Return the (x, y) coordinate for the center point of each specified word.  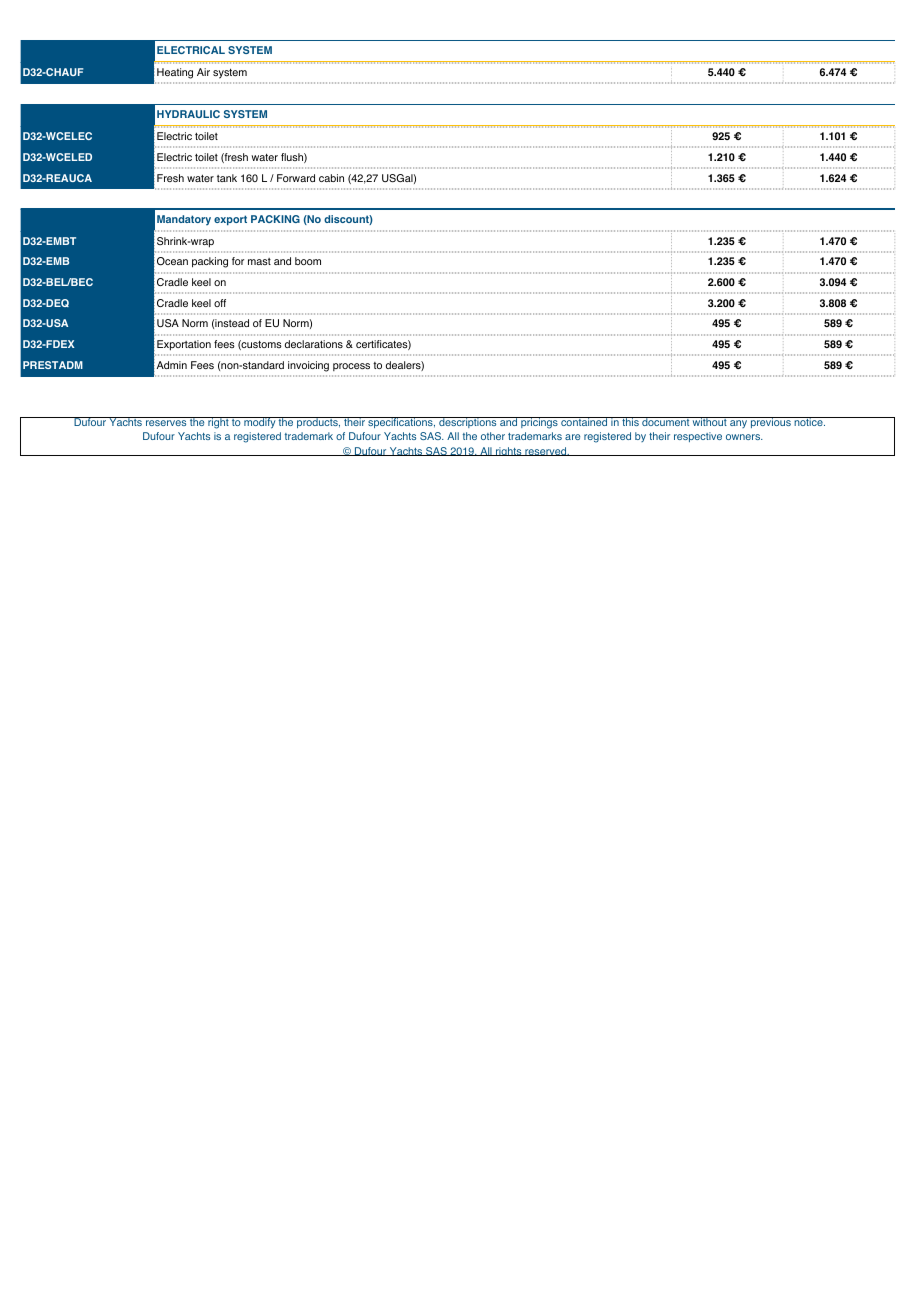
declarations (314, 344)
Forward (296, 178)
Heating (175, 73)
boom (308, 261)
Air (203, 72)
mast (259, 261)
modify (260, 423)
